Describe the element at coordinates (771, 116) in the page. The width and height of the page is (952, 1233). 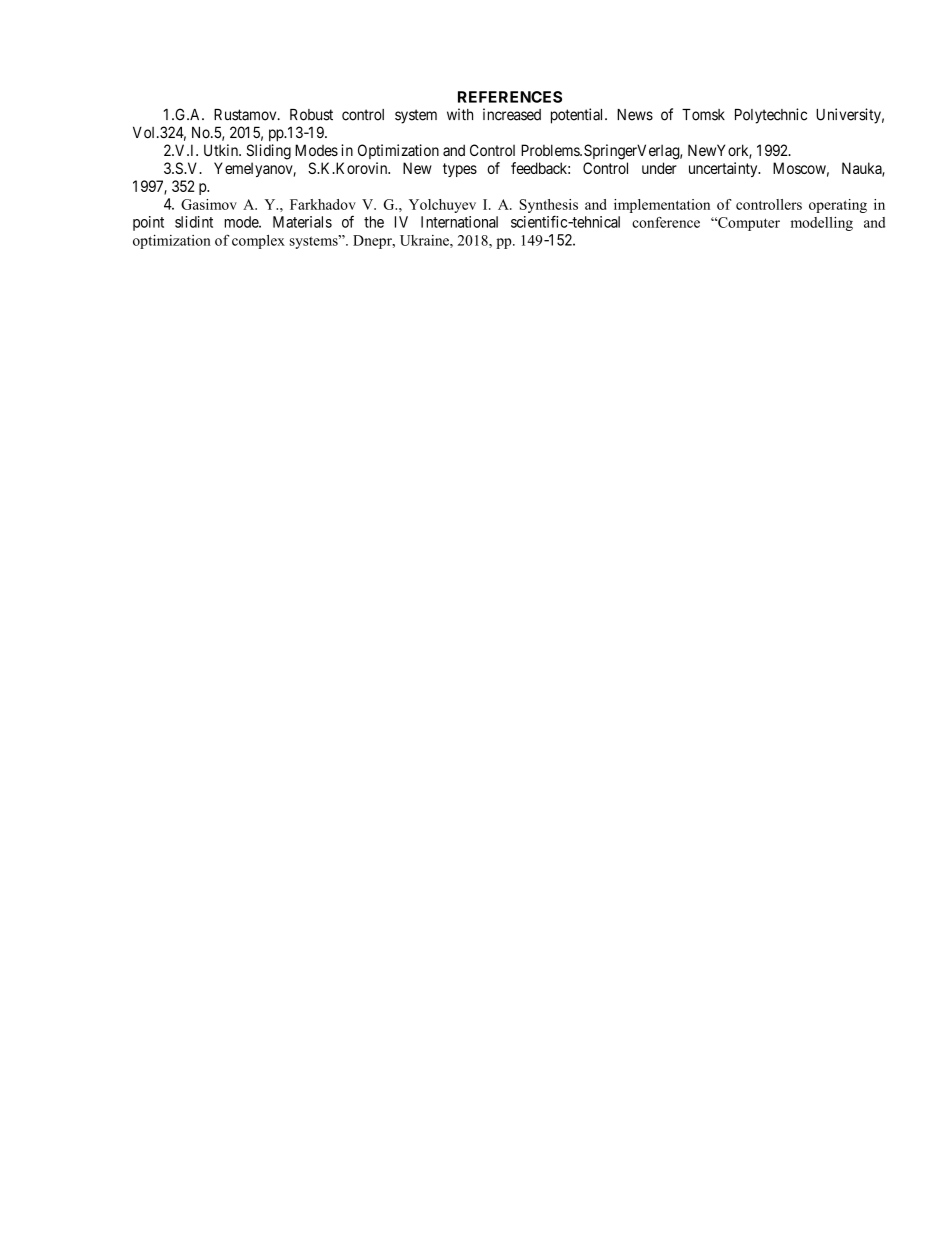
I see `Polytechnic` at that location.
